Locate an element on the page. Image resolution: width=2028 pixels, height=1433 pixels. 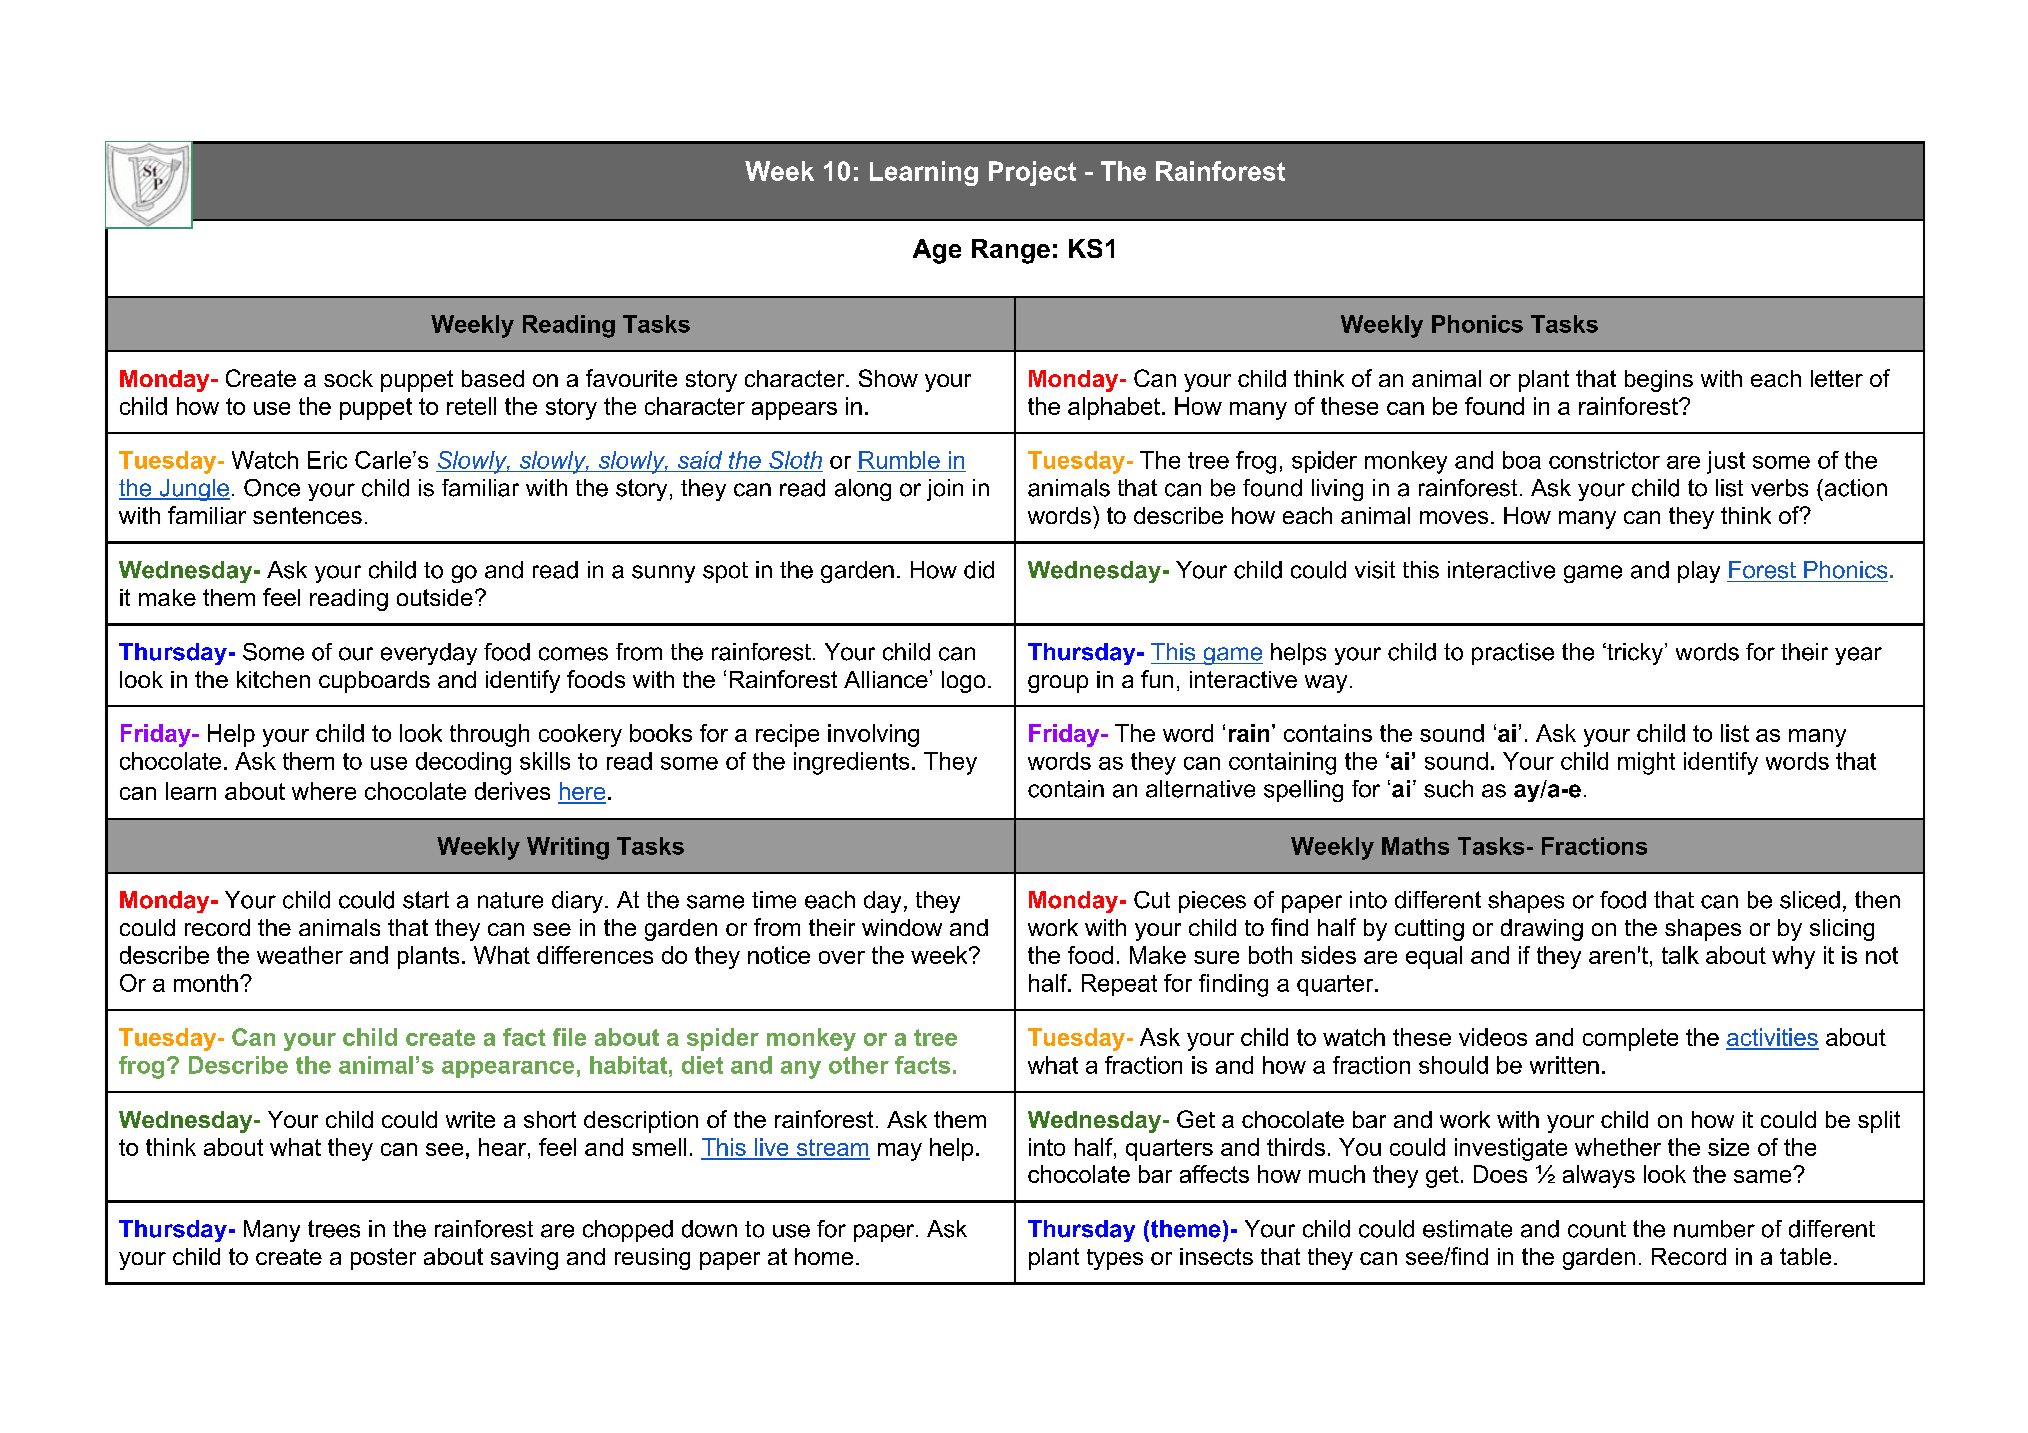
number is located at coordinates (1714, 1229).
